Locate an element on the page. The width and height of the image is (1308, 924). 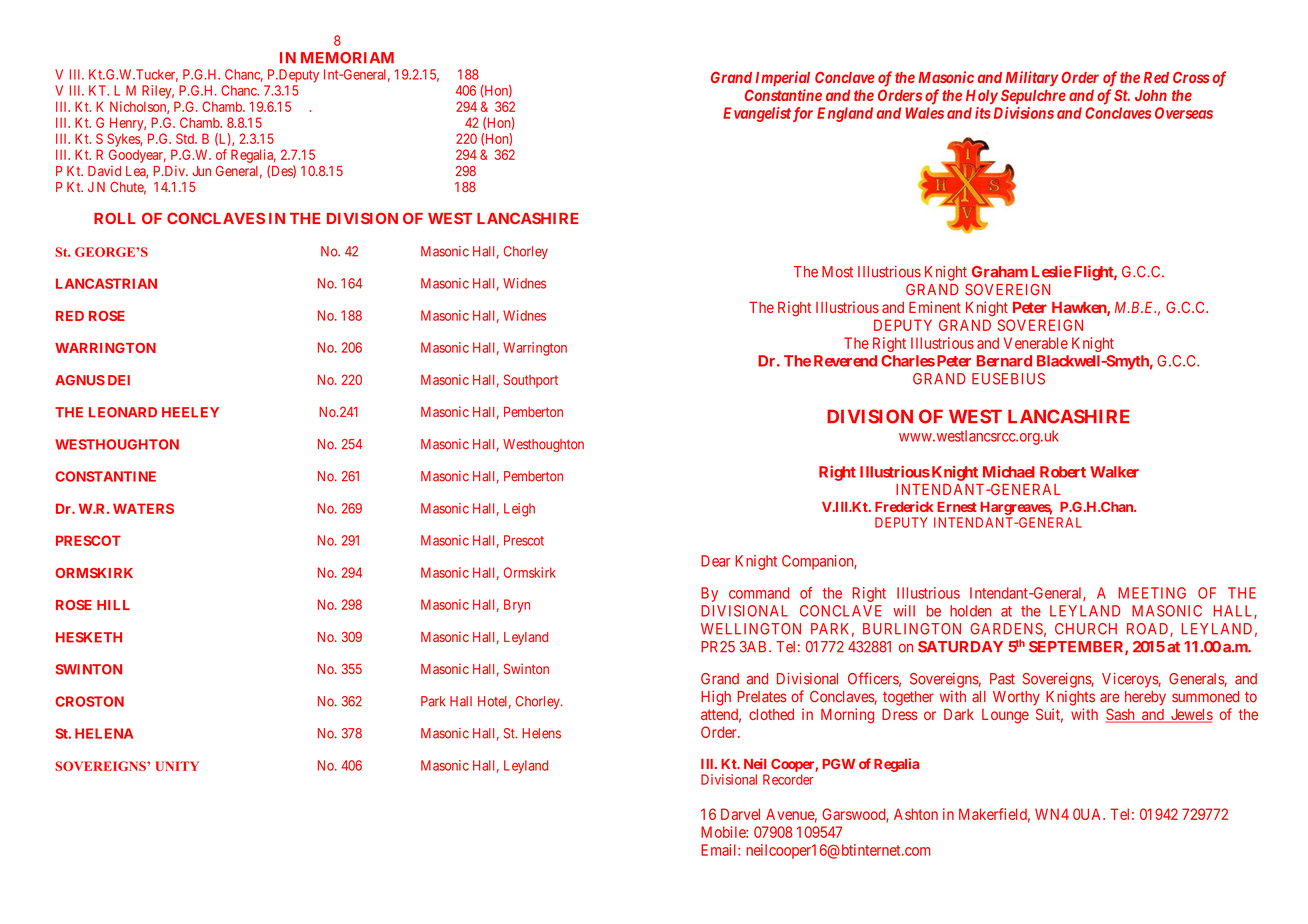
Robert is located at coordinates (1063, 472).
